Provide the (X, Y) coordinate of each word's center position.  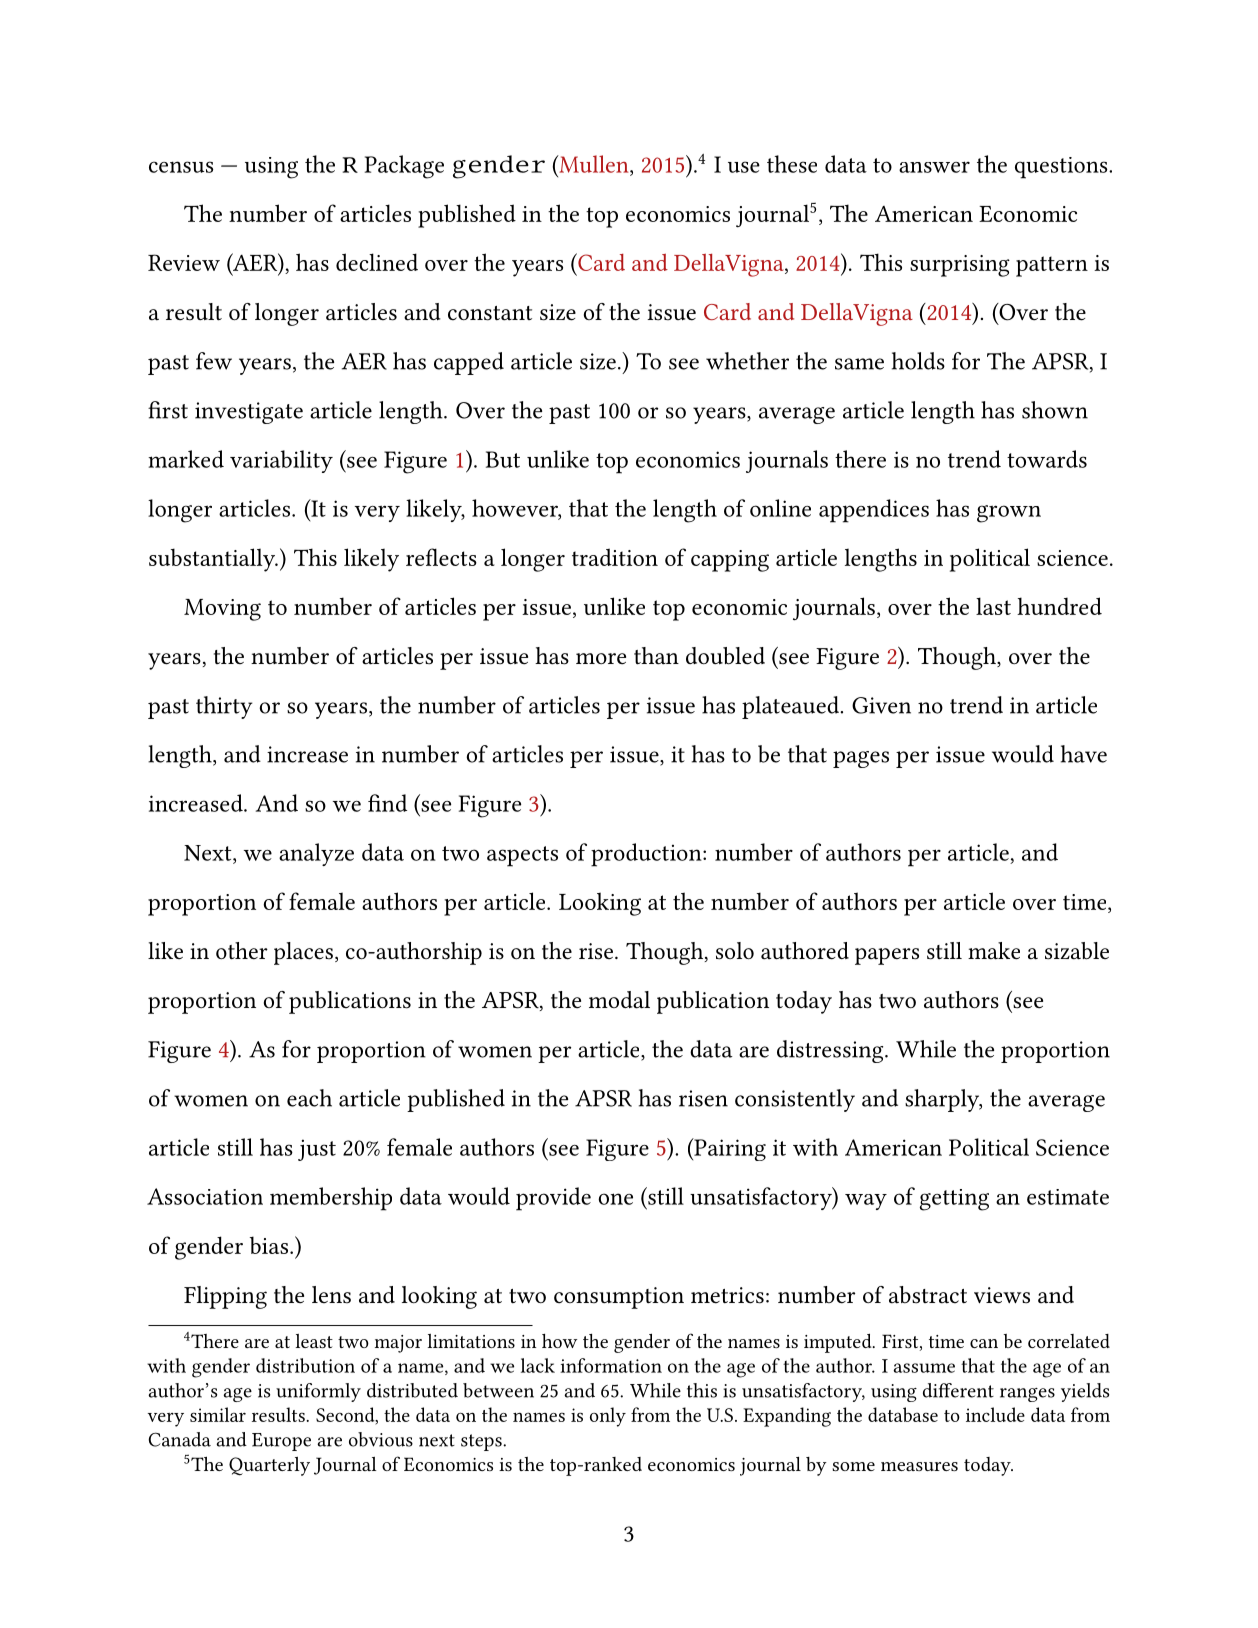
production (647, 855)
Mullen (594, 164)
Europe (281, 1442)
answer (934, 167)
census (181, 167)
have (1084, 754)
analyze (316, 854)
